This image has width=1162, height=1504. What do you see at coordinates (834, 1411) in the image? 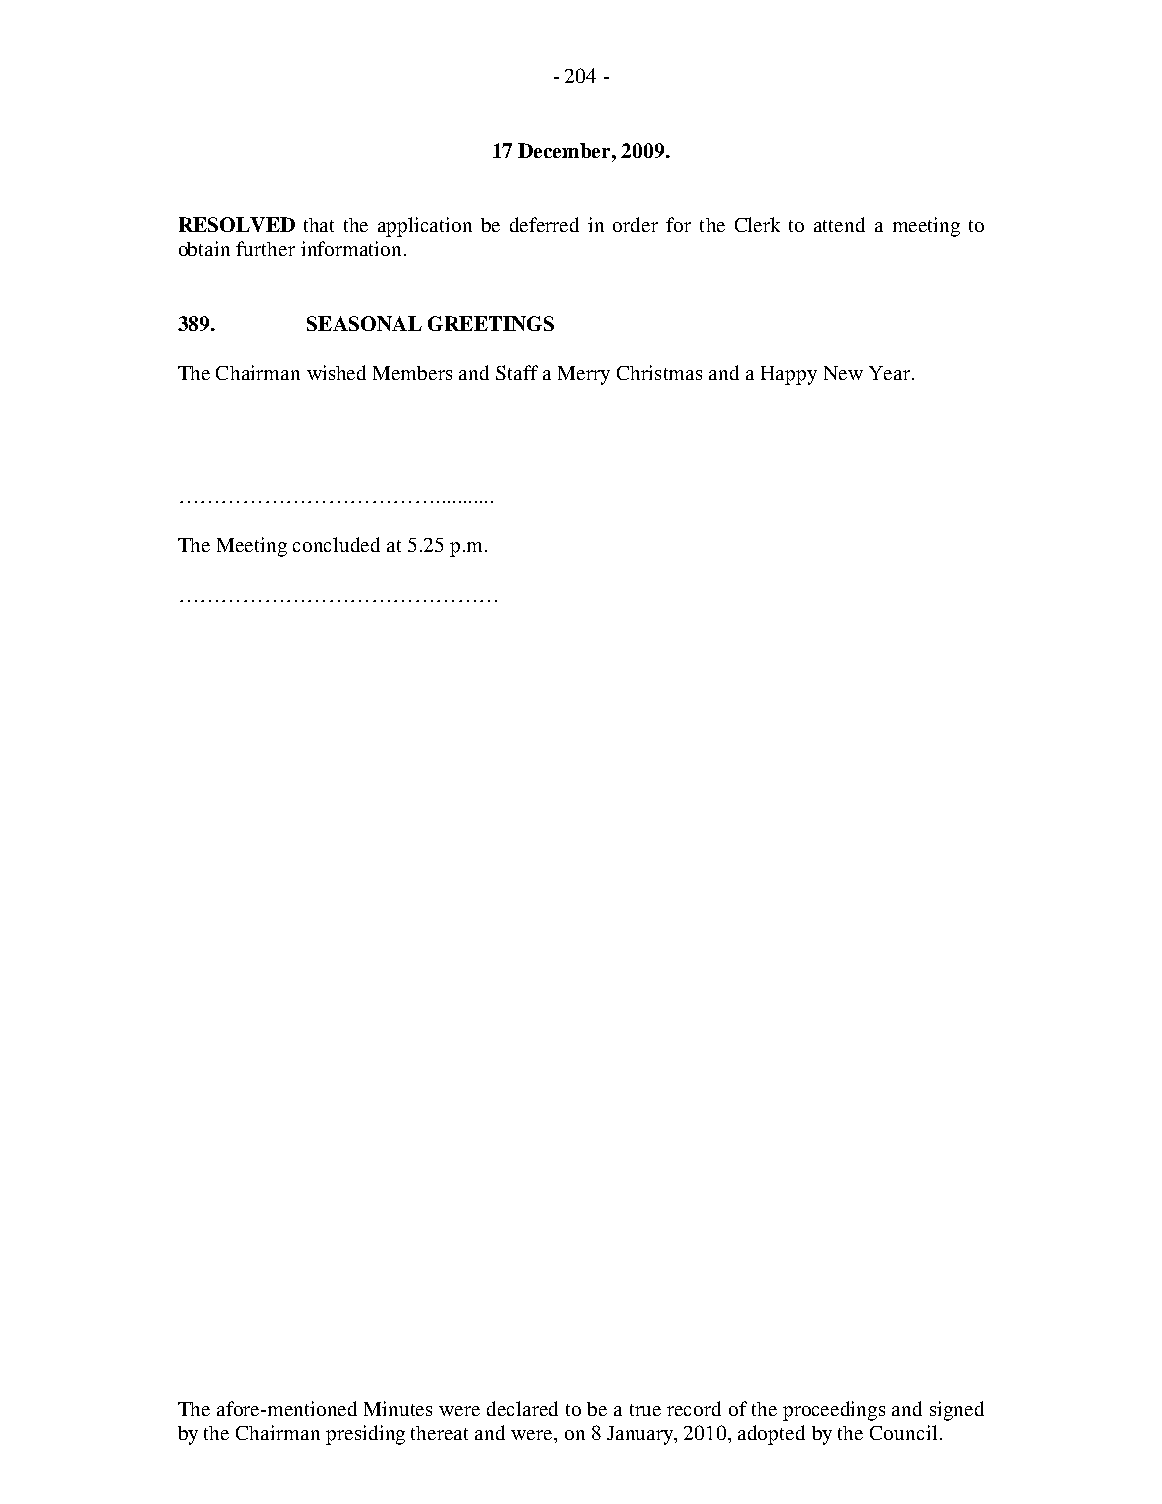
I see `proceedings` at bounding box center [834, 1411].
